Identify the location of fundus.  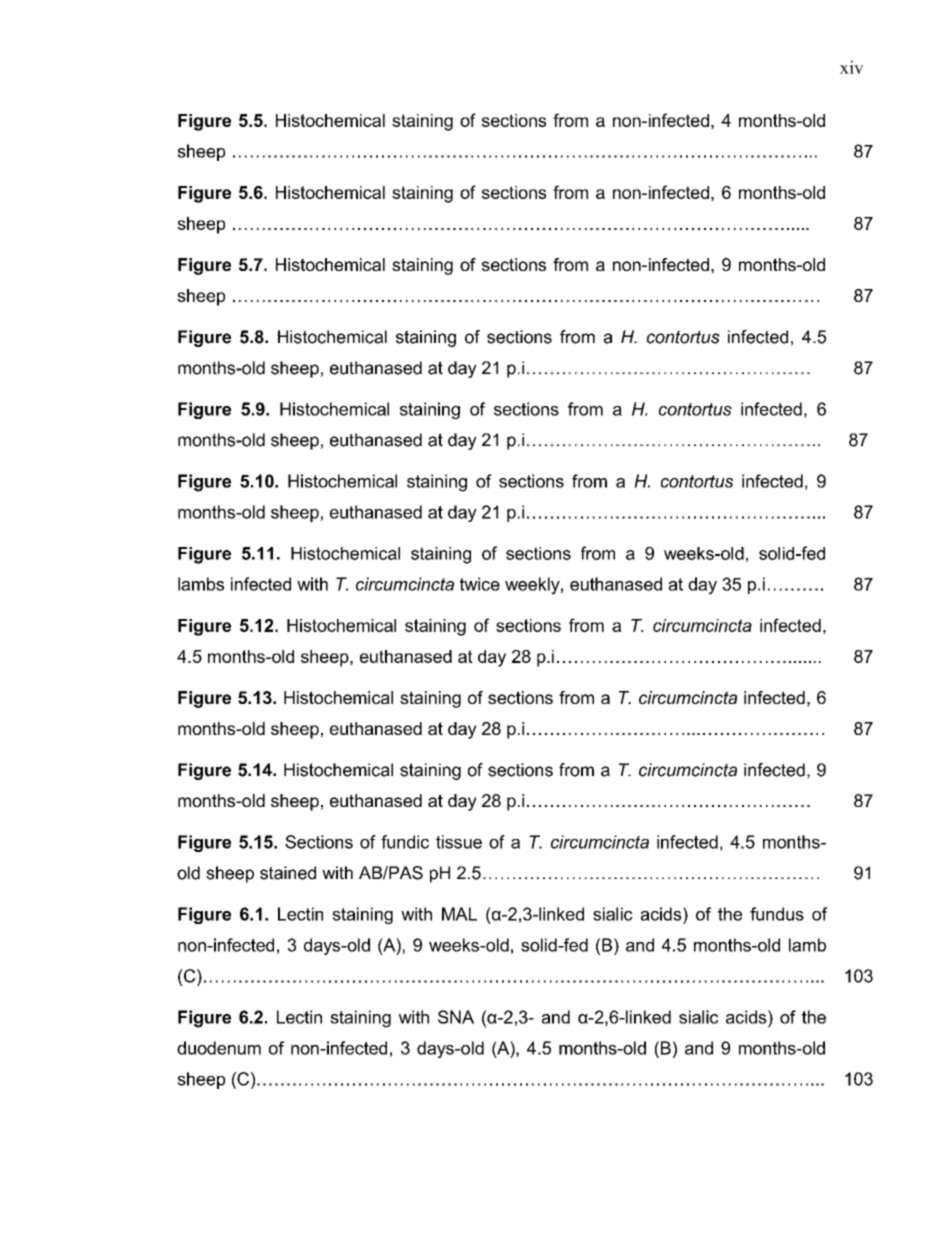
(777, 914).
